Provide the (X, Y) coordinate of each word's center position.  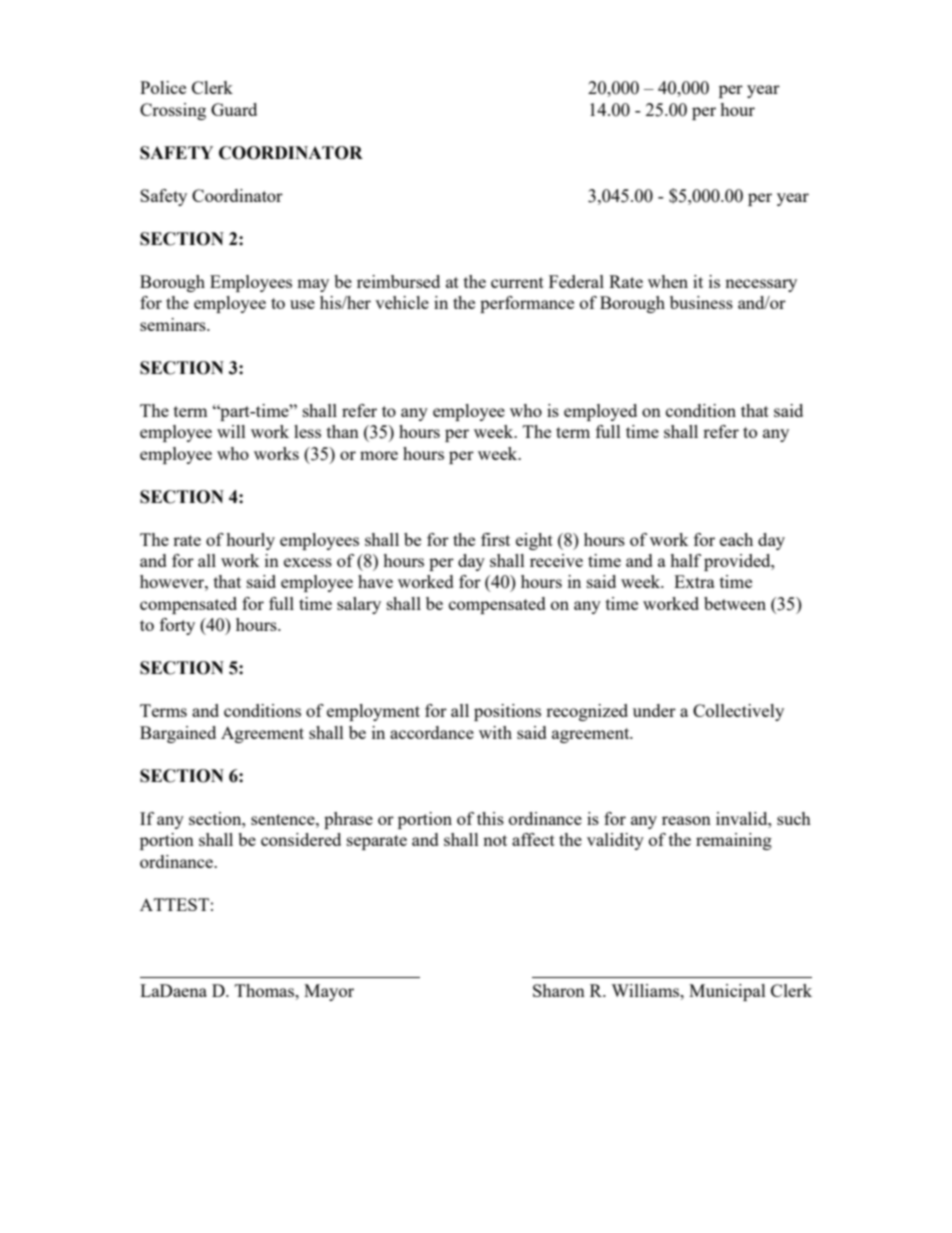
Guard (234, 109)
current (517, 282)
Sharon (559, 990)
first (495, 539)
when (668, 281)
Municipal (727, 992)
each (736, 539)
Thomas (266, 990)
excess (308, 562)
